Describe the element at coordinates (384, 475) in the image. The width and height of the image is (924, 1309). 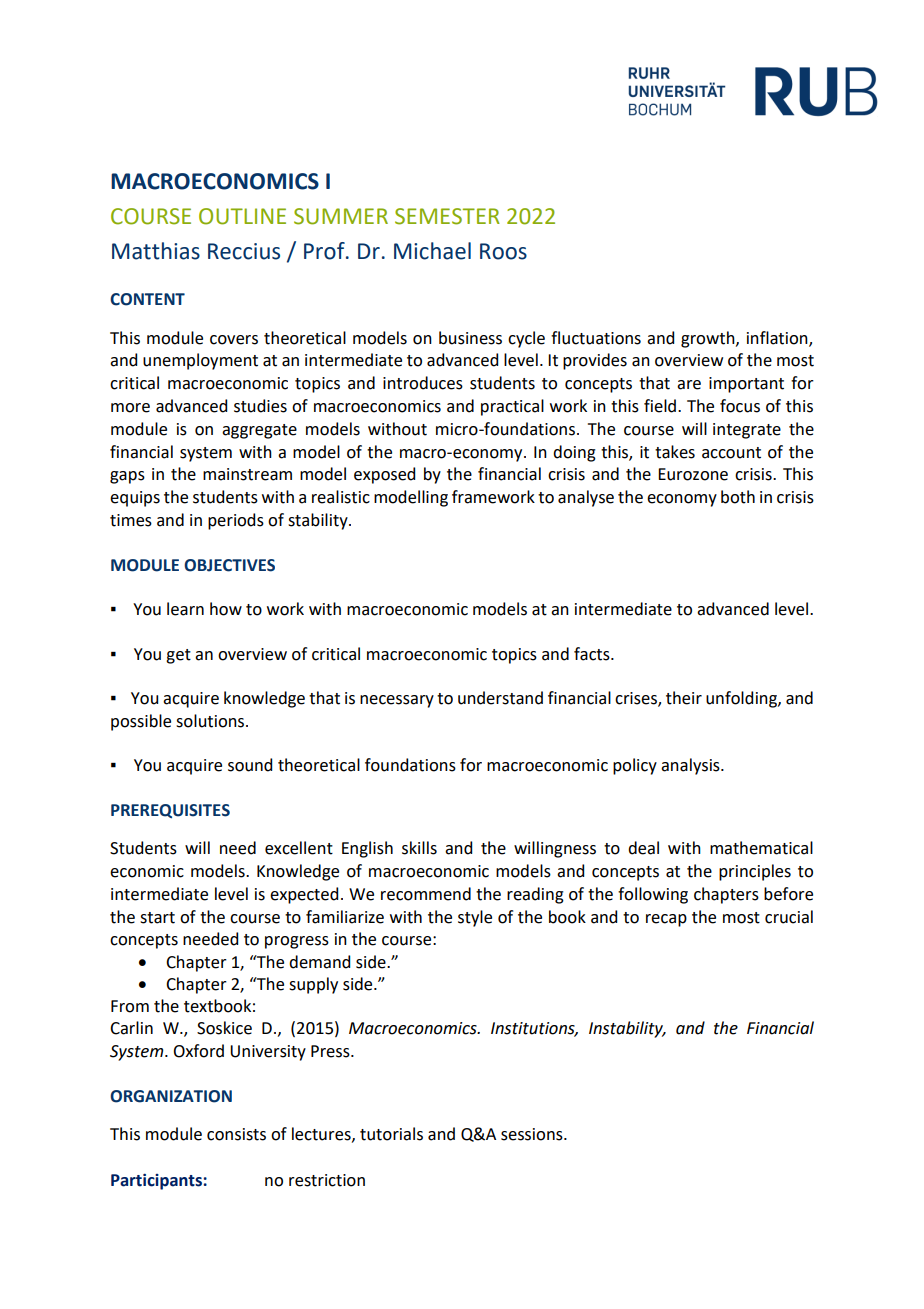
I see `exposed` at that location.
